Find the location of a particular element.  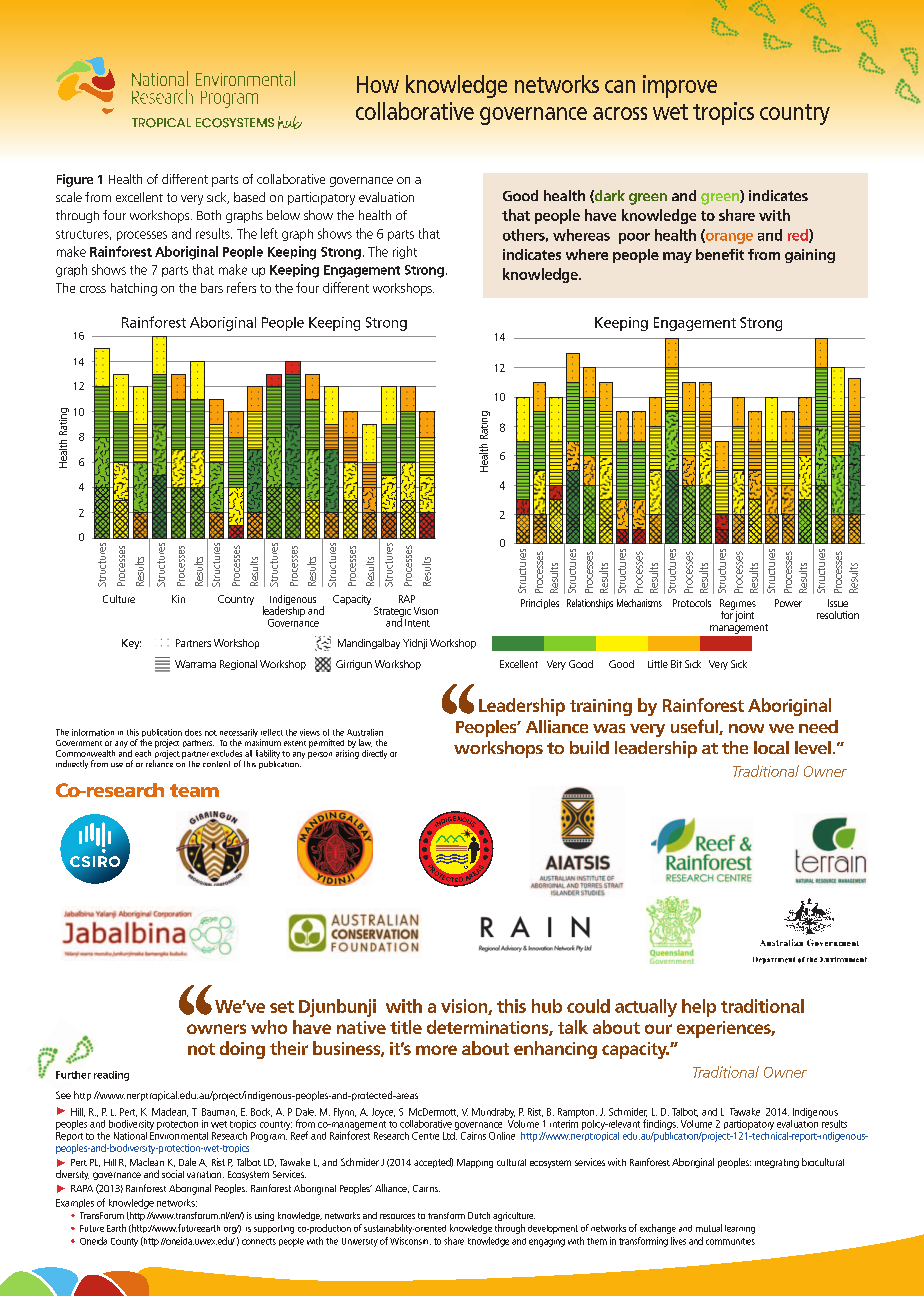

team is located at coordinates (194, 790).
